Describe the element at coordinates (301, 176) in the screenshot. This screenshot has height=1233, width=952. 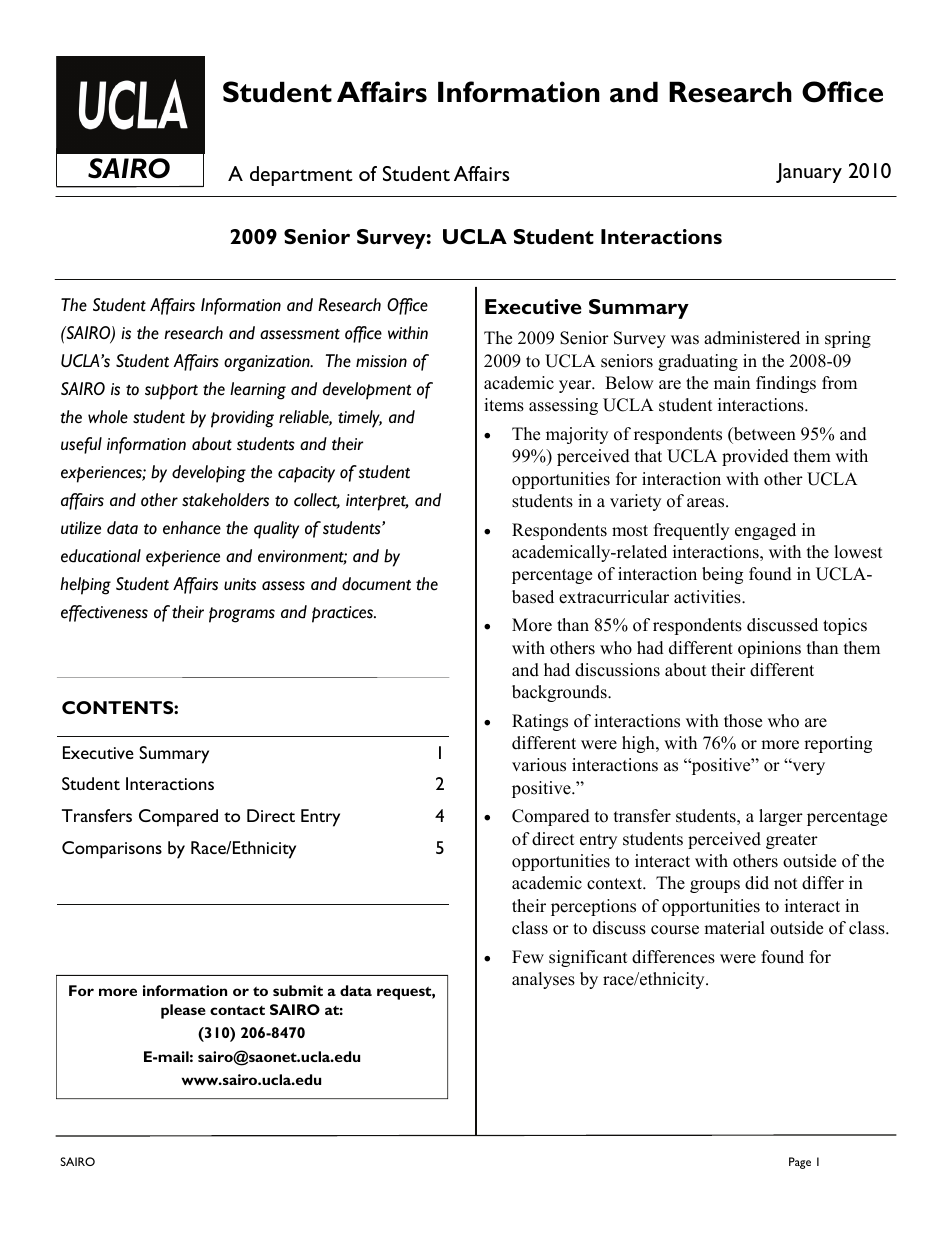
I see `department` at that location.
